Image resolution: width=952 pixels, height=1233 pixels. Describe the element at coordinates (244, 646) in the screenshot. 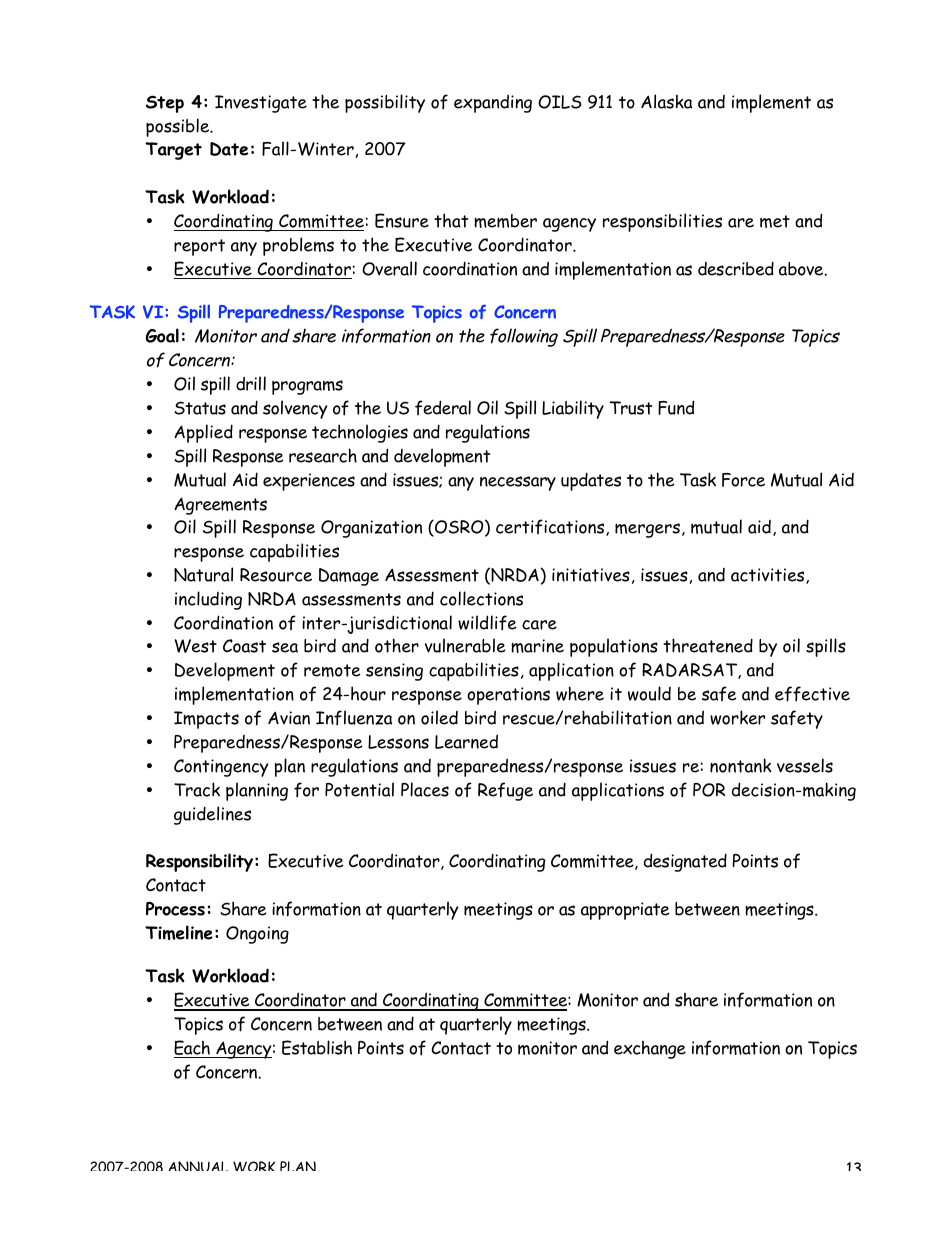

I see `Coast` at that location.
